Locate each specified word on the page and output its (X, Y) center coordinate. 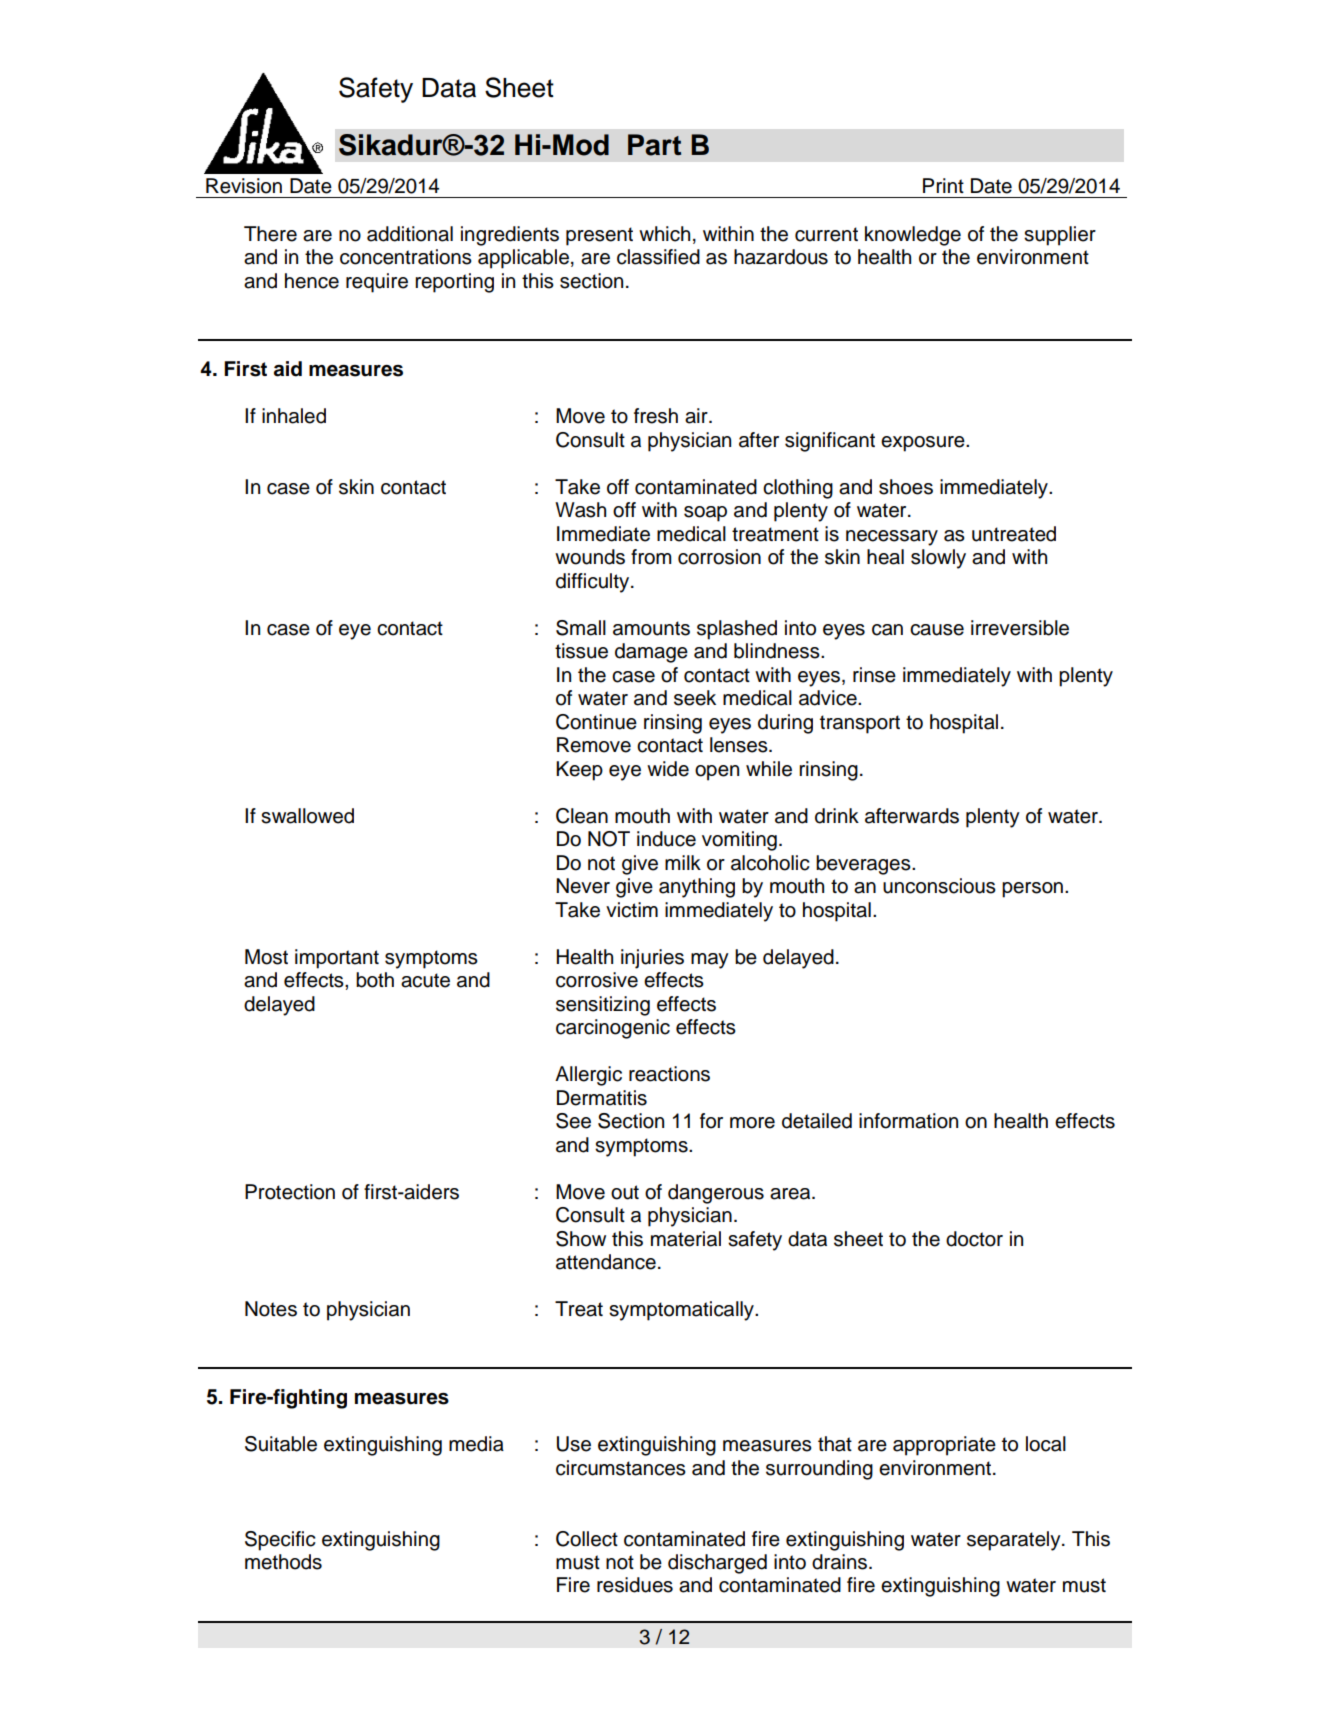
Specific (280, 1541)
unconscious (939, 886)
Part (654, 145)
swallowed (307, 816)
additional (410, 234)
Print (943, 185)
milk (683, 862)
